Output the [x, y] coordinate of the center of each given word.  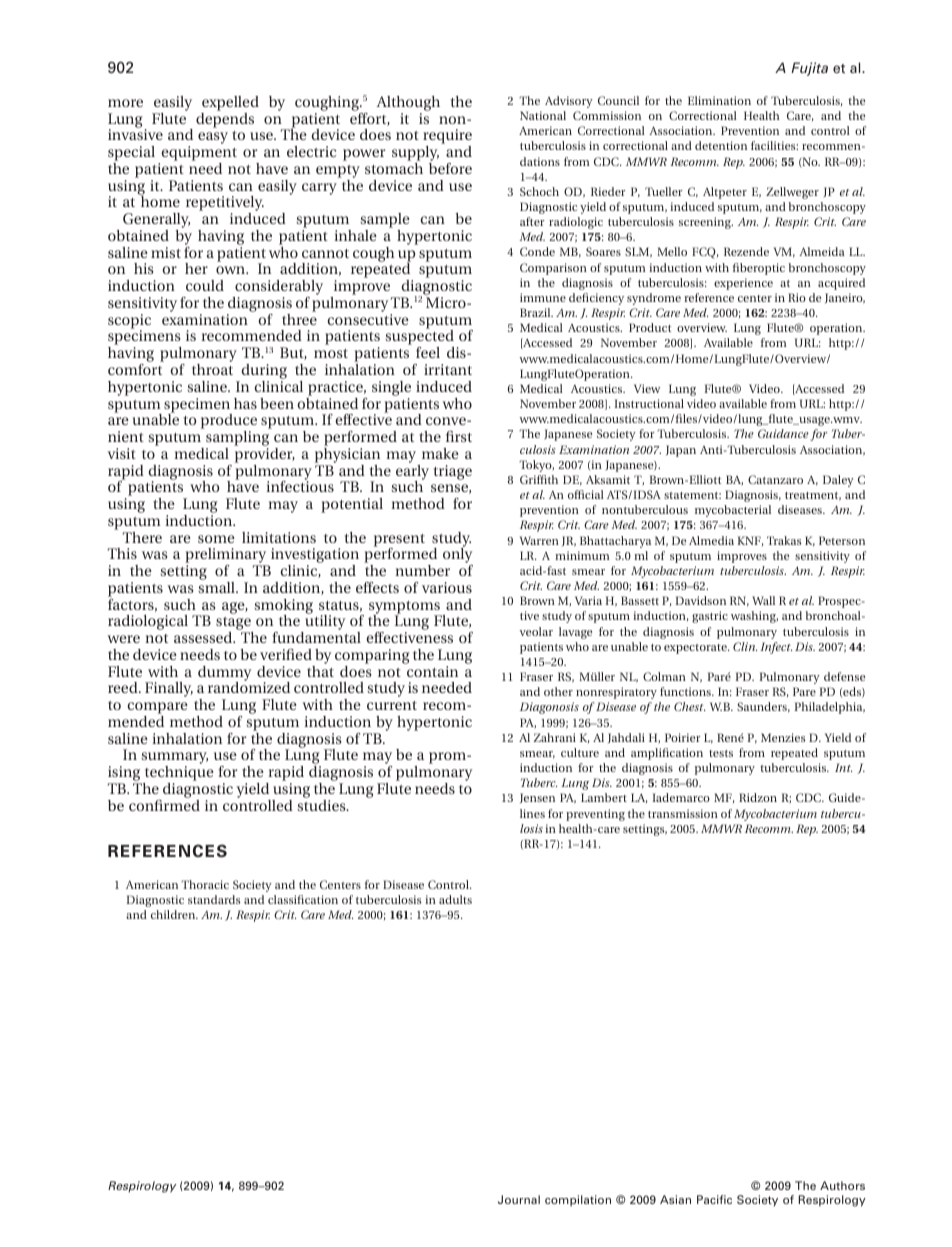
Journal [519, 1199]
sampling [237, 440]
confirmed [164, 805]
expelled [230, 103]
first [459, 436]
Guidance [783, 433]
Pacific [714, 1199]
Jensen [537, 798]
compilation [578, 1200]
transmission [683, 813]
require [447, 138]
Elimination [719, 100]
